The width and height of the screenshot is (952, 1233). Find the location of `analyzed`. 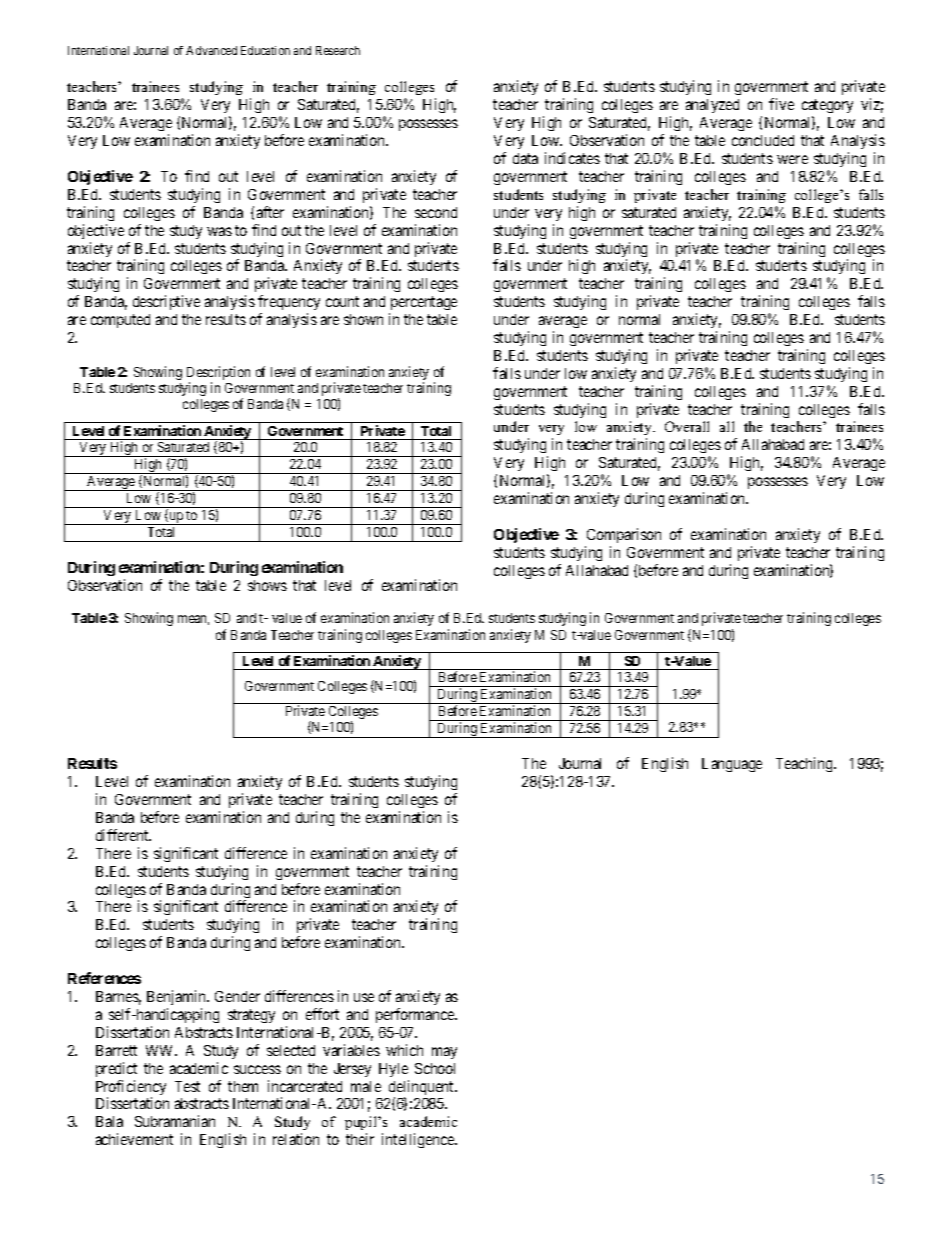

analyzed is located at coordinates (712, 106).
